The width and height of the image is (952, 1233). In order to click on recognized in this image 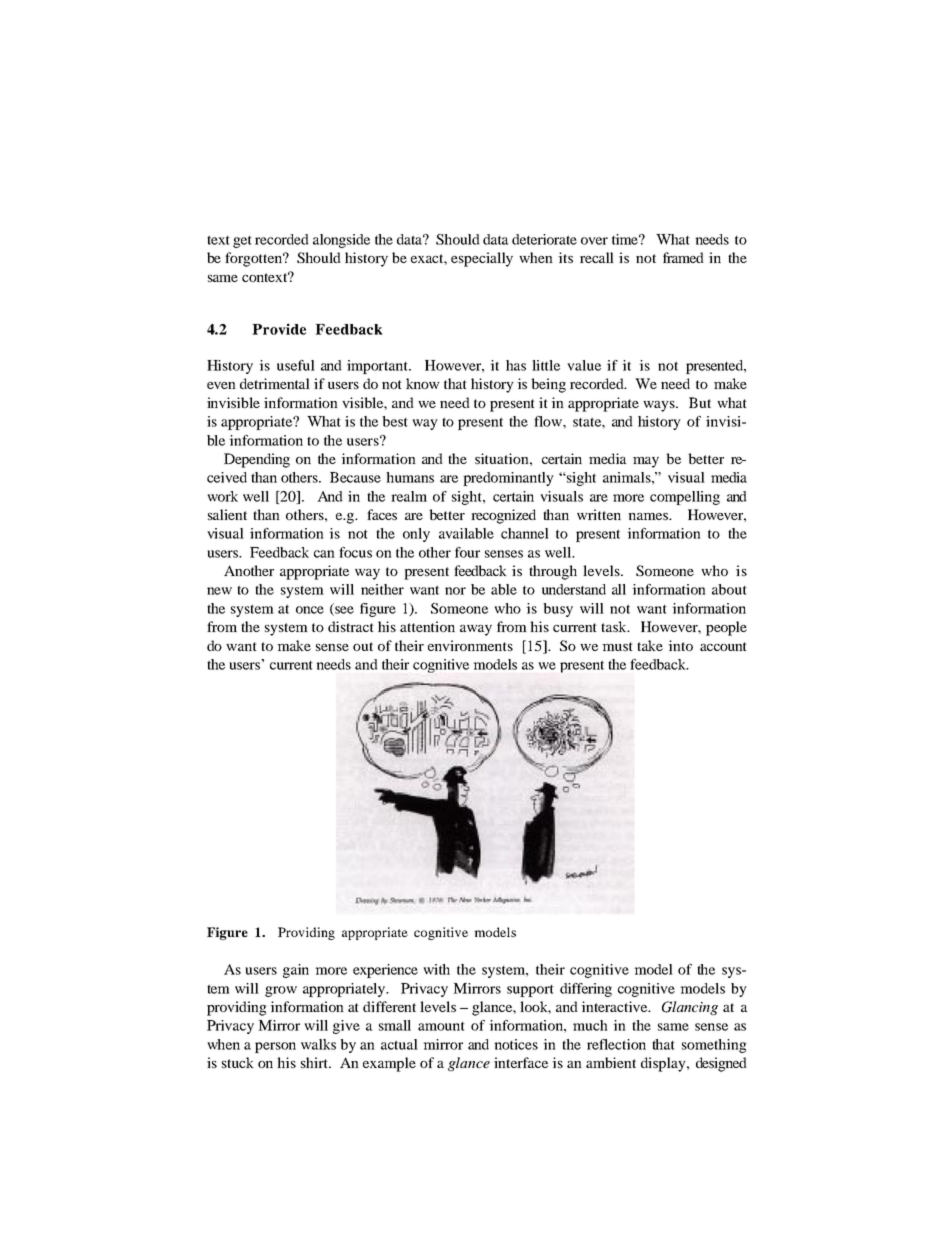, I will do `click(503, 516)`.
